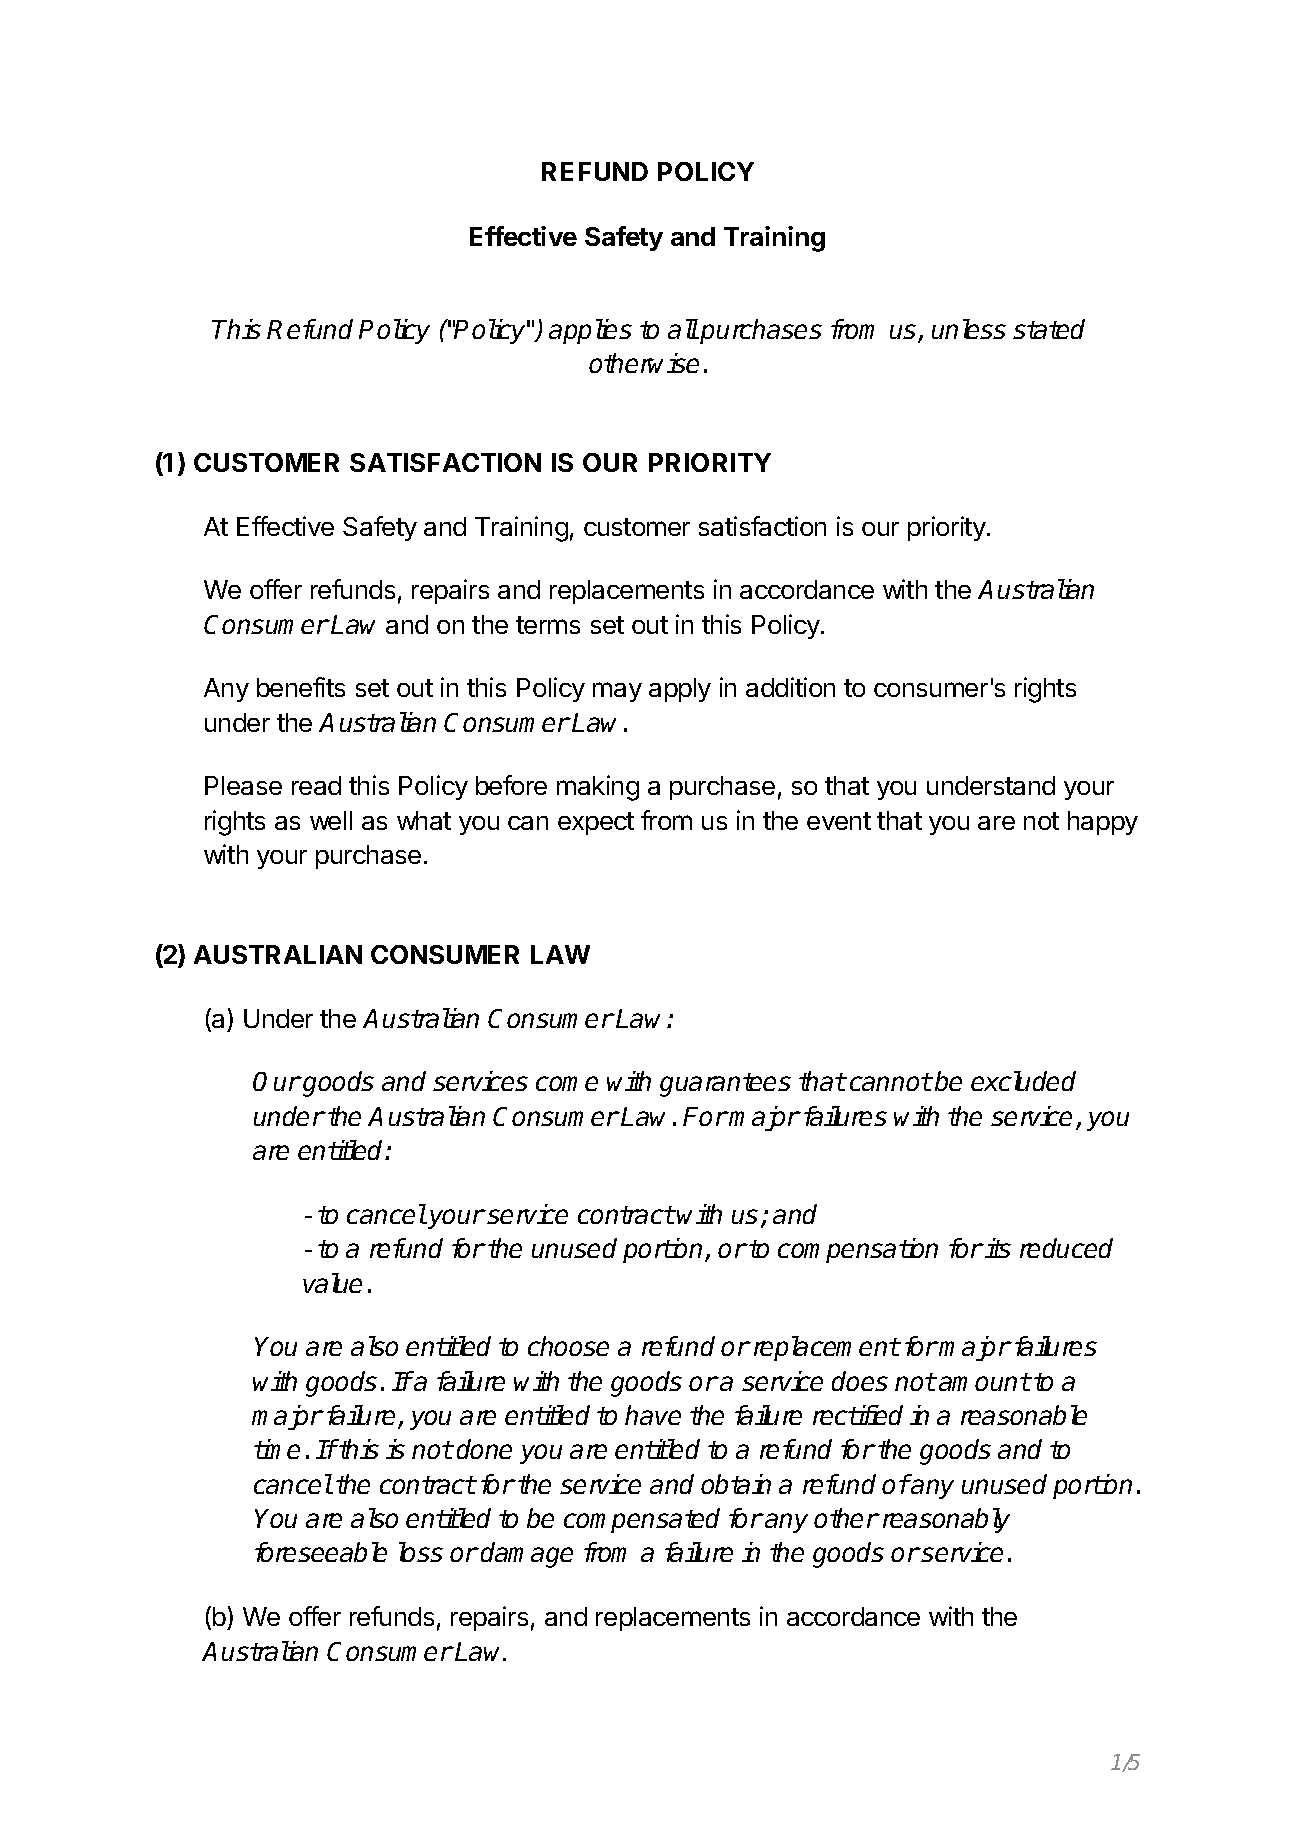 The width and height of the document is (1295, 1831). I want to click on applies, so click(590, 331).
